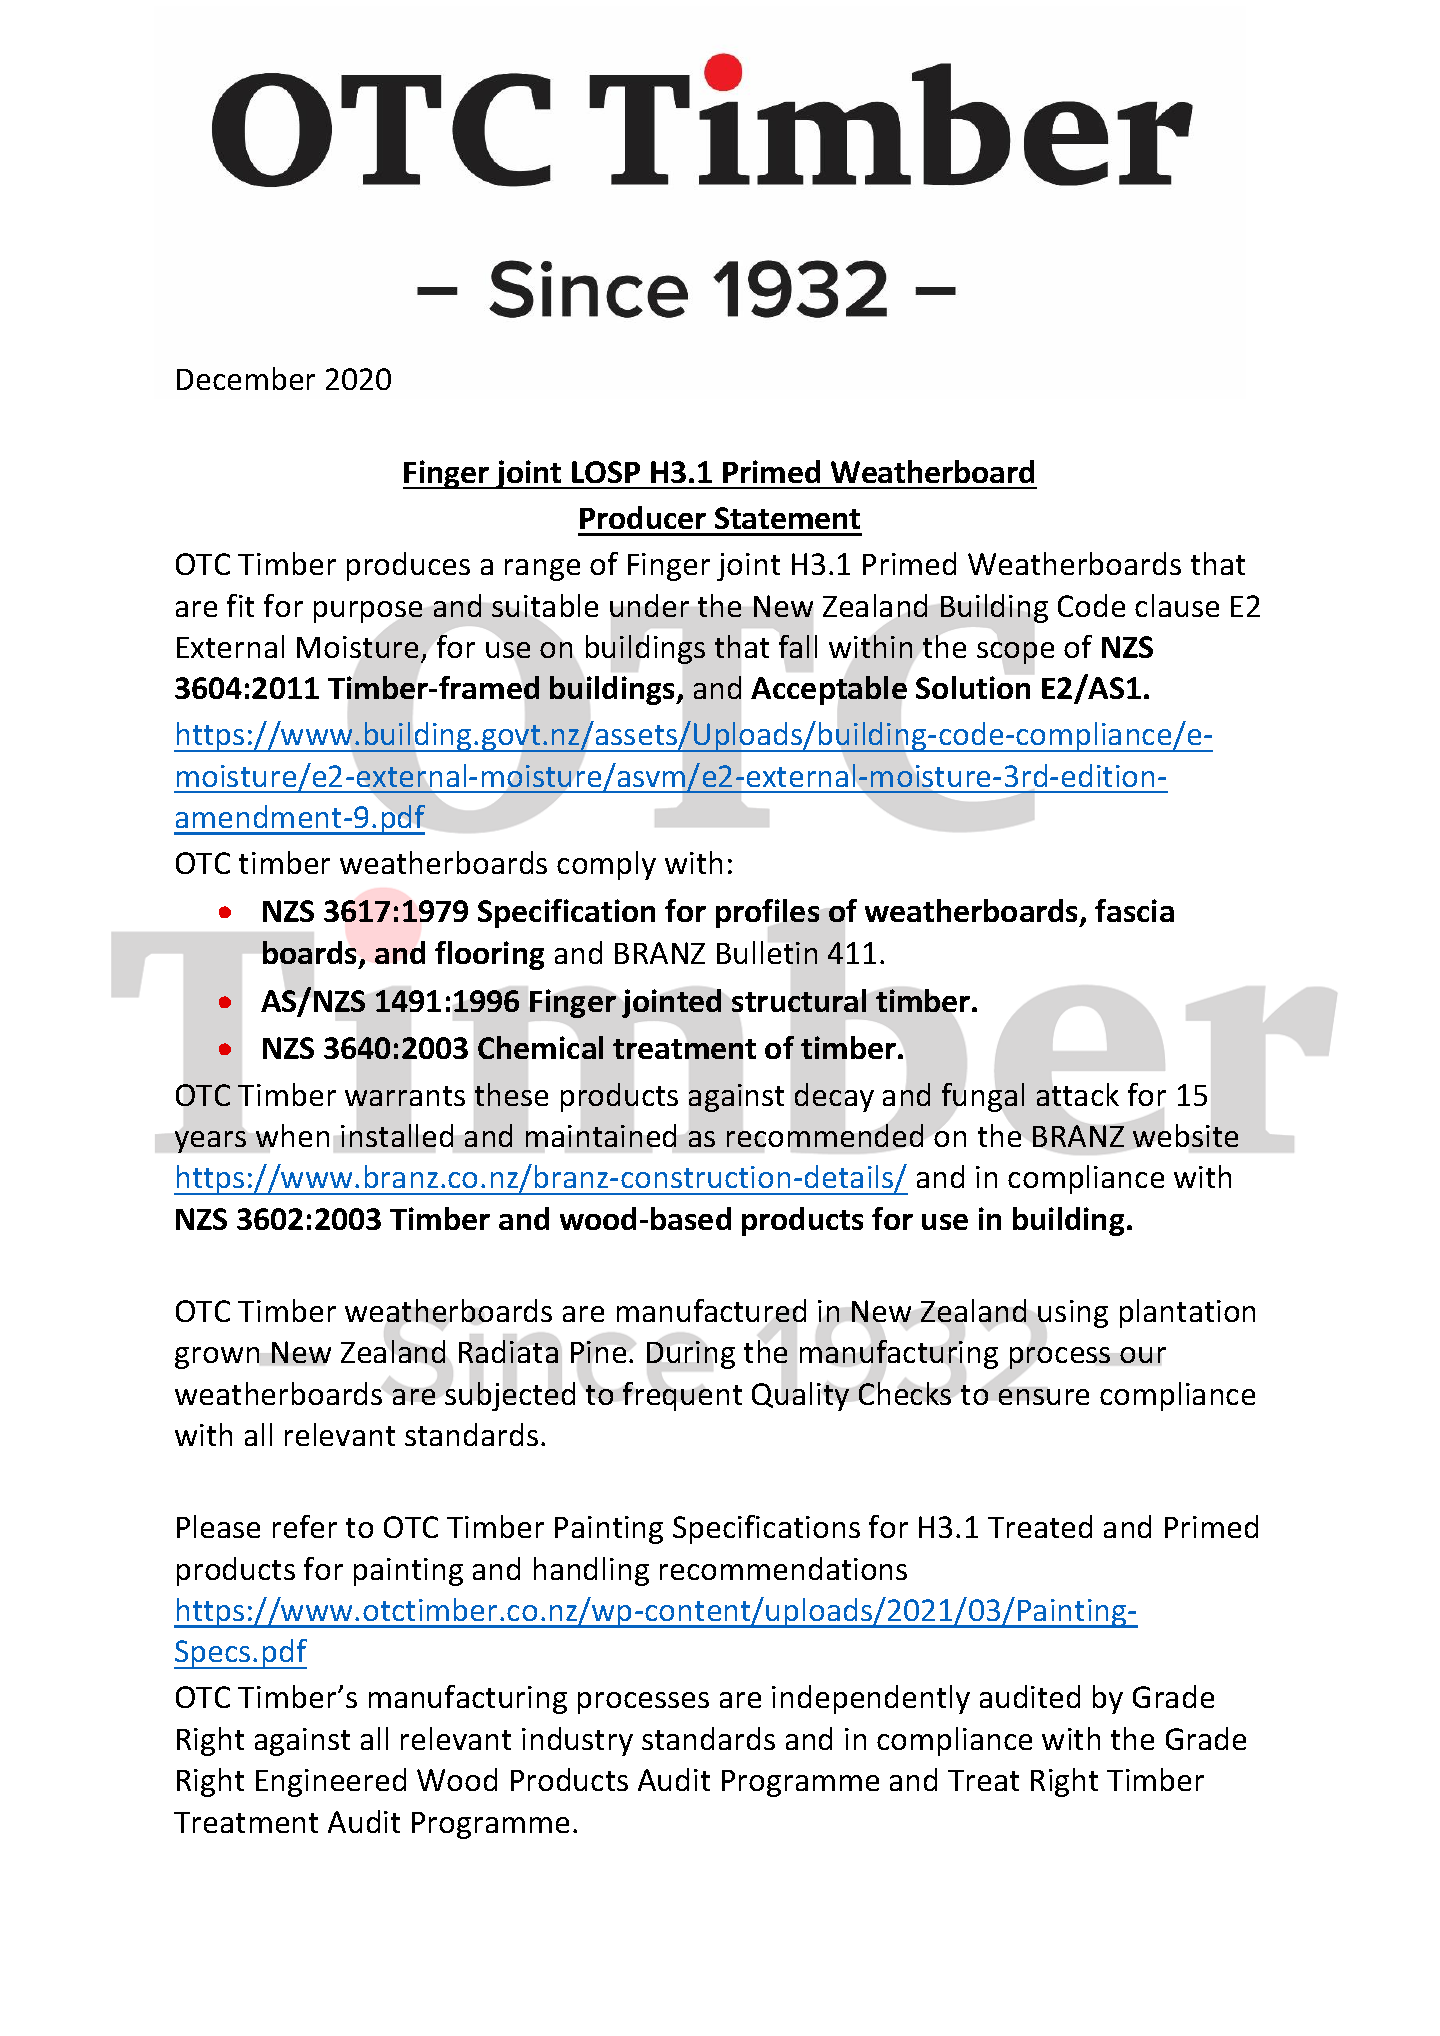  Describe the element at coordinates (1177, 605) in the document. I see `clause` at that location.
